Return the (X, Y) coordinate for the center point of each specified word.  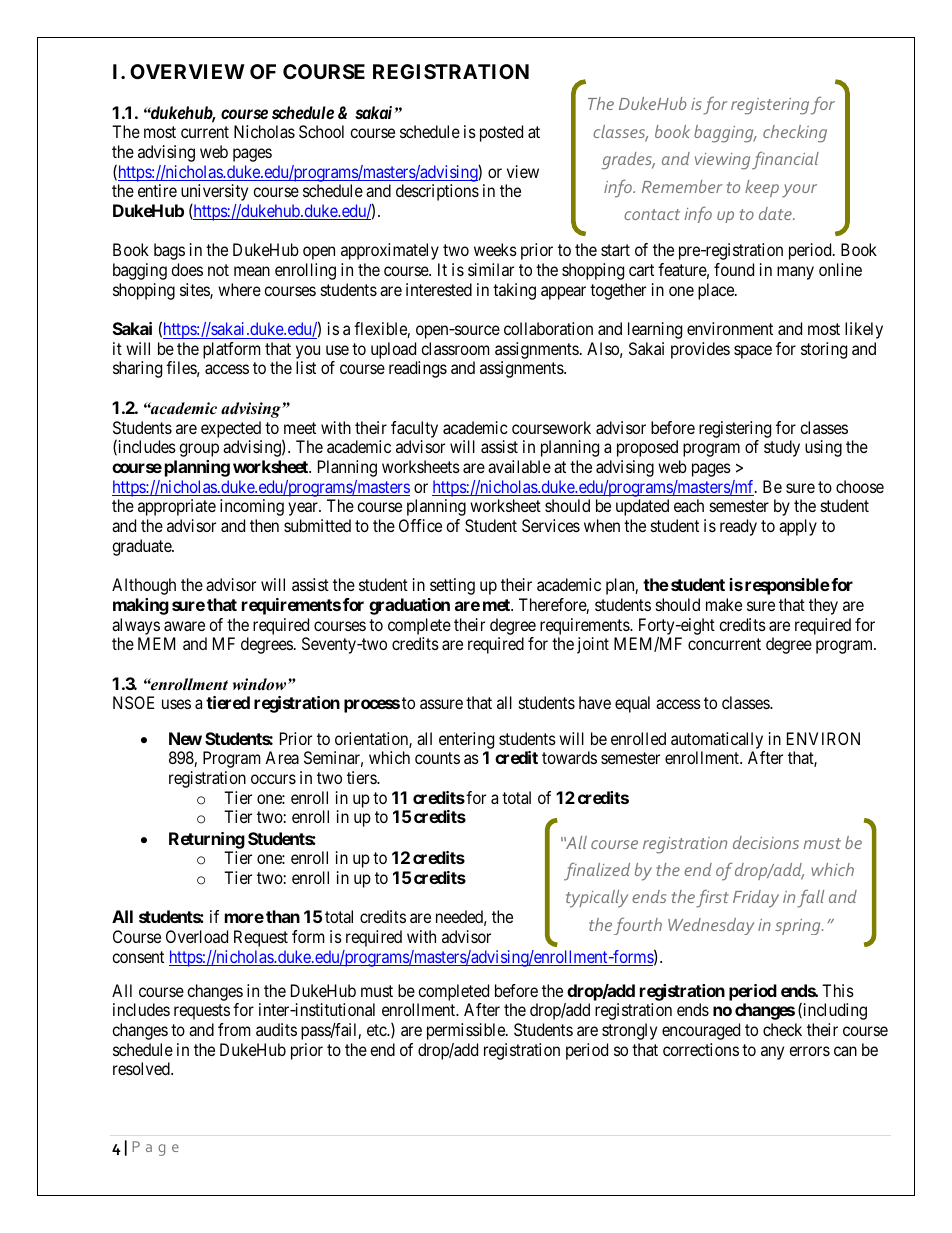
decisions (766, 842)
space (753, 352)
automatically (717, 740)
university (214, 194)
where (239, 289)
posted (501, 133)
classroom (455, 348)
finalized (597, 871)
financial (785, 160)
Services (551, 525)
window (261, 684)
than (283, 916)
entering (466, 740)
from (234, 1029)
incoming (252, 507)
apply (798, 527)
